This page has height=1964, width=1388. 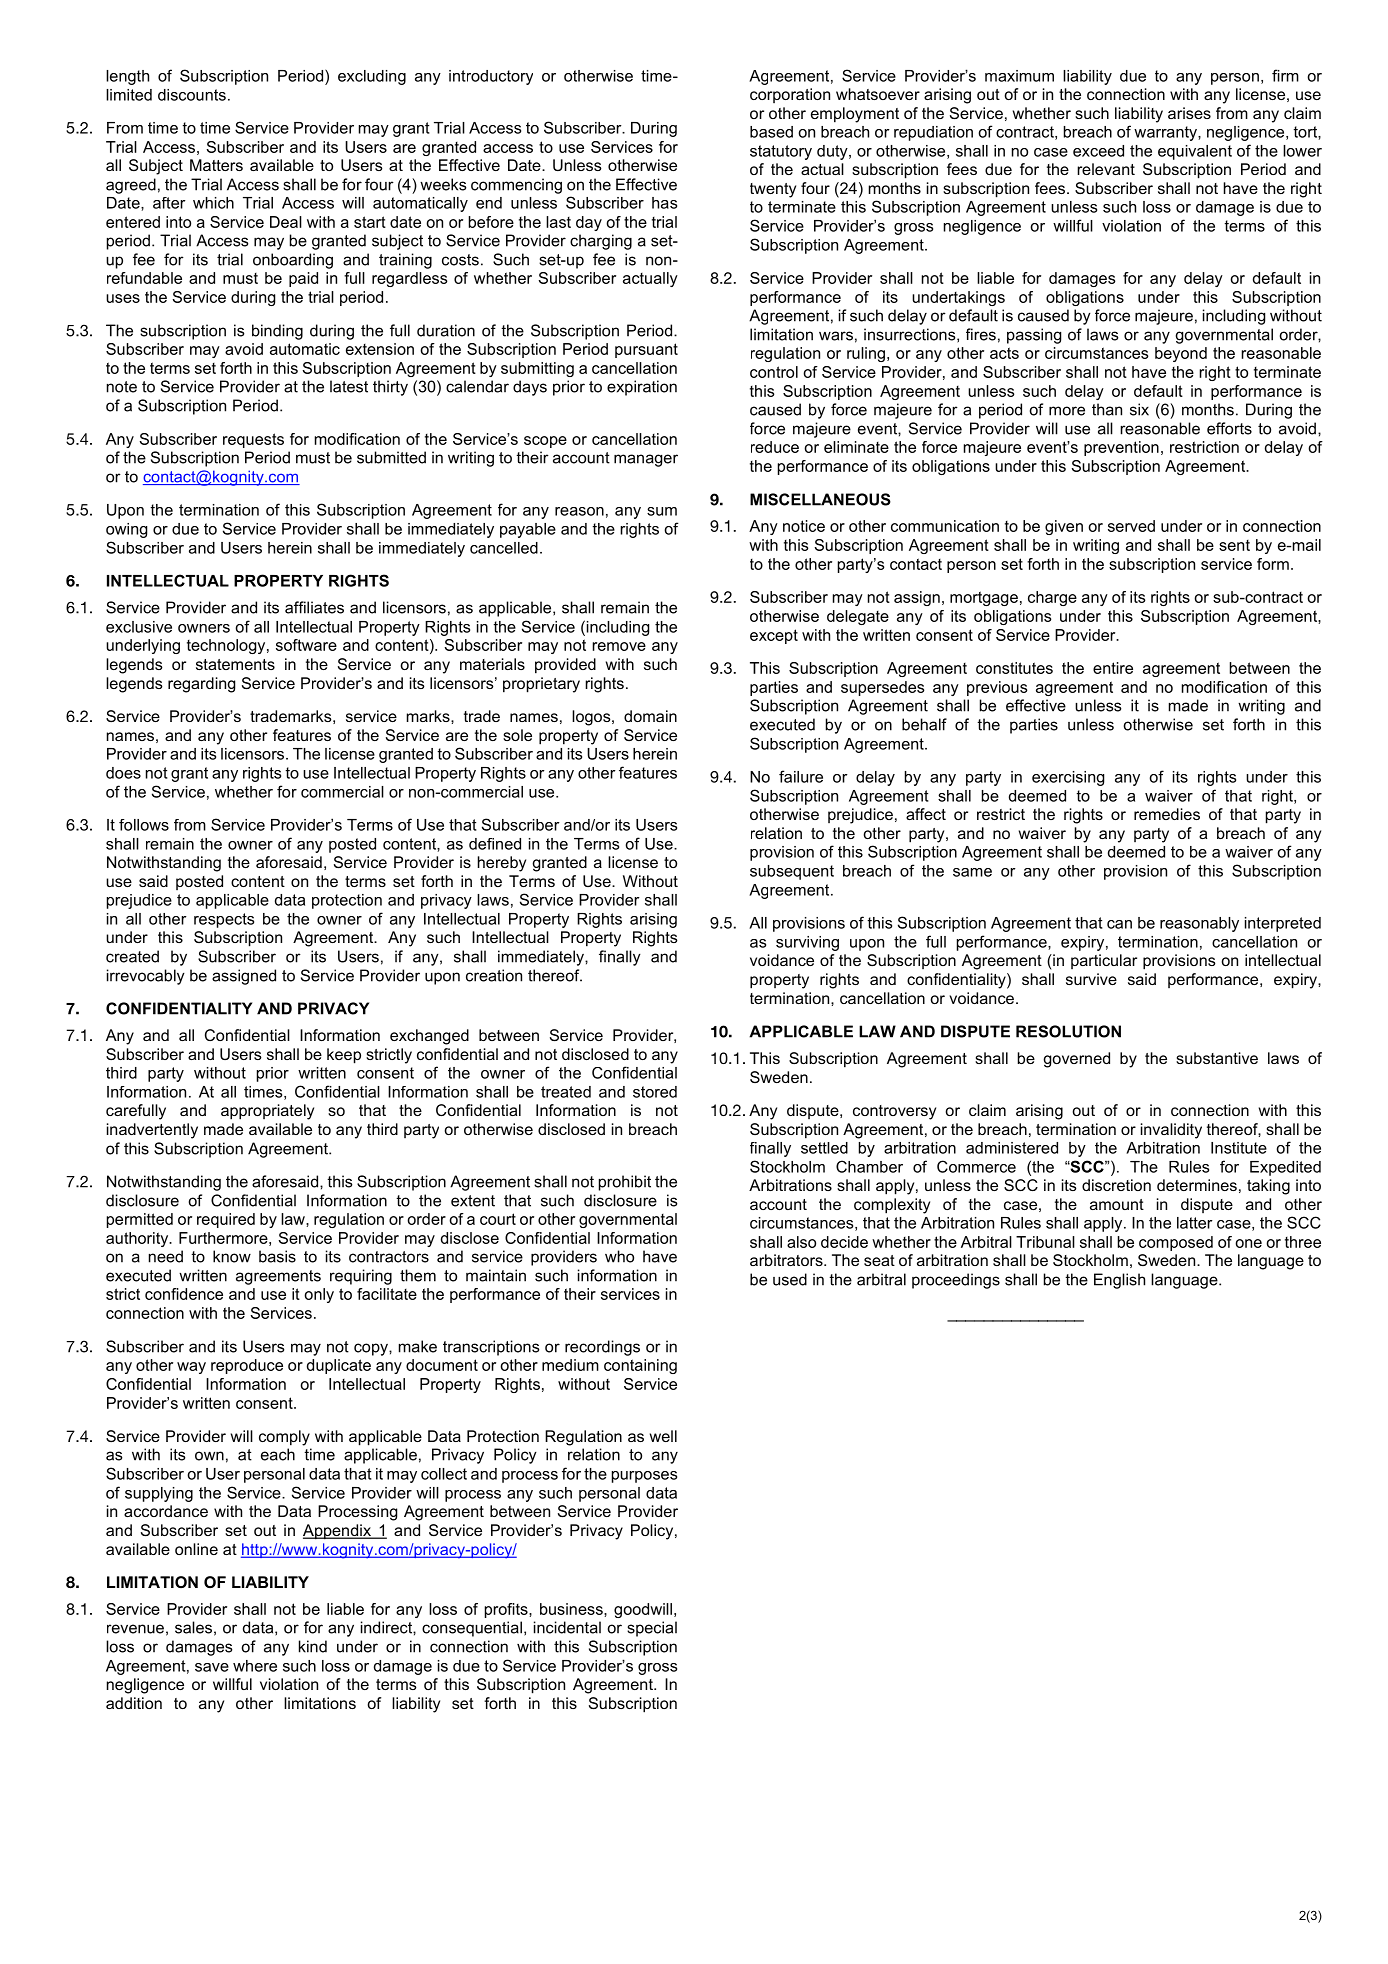 I want to click on based, so click(x=771, y=132).
